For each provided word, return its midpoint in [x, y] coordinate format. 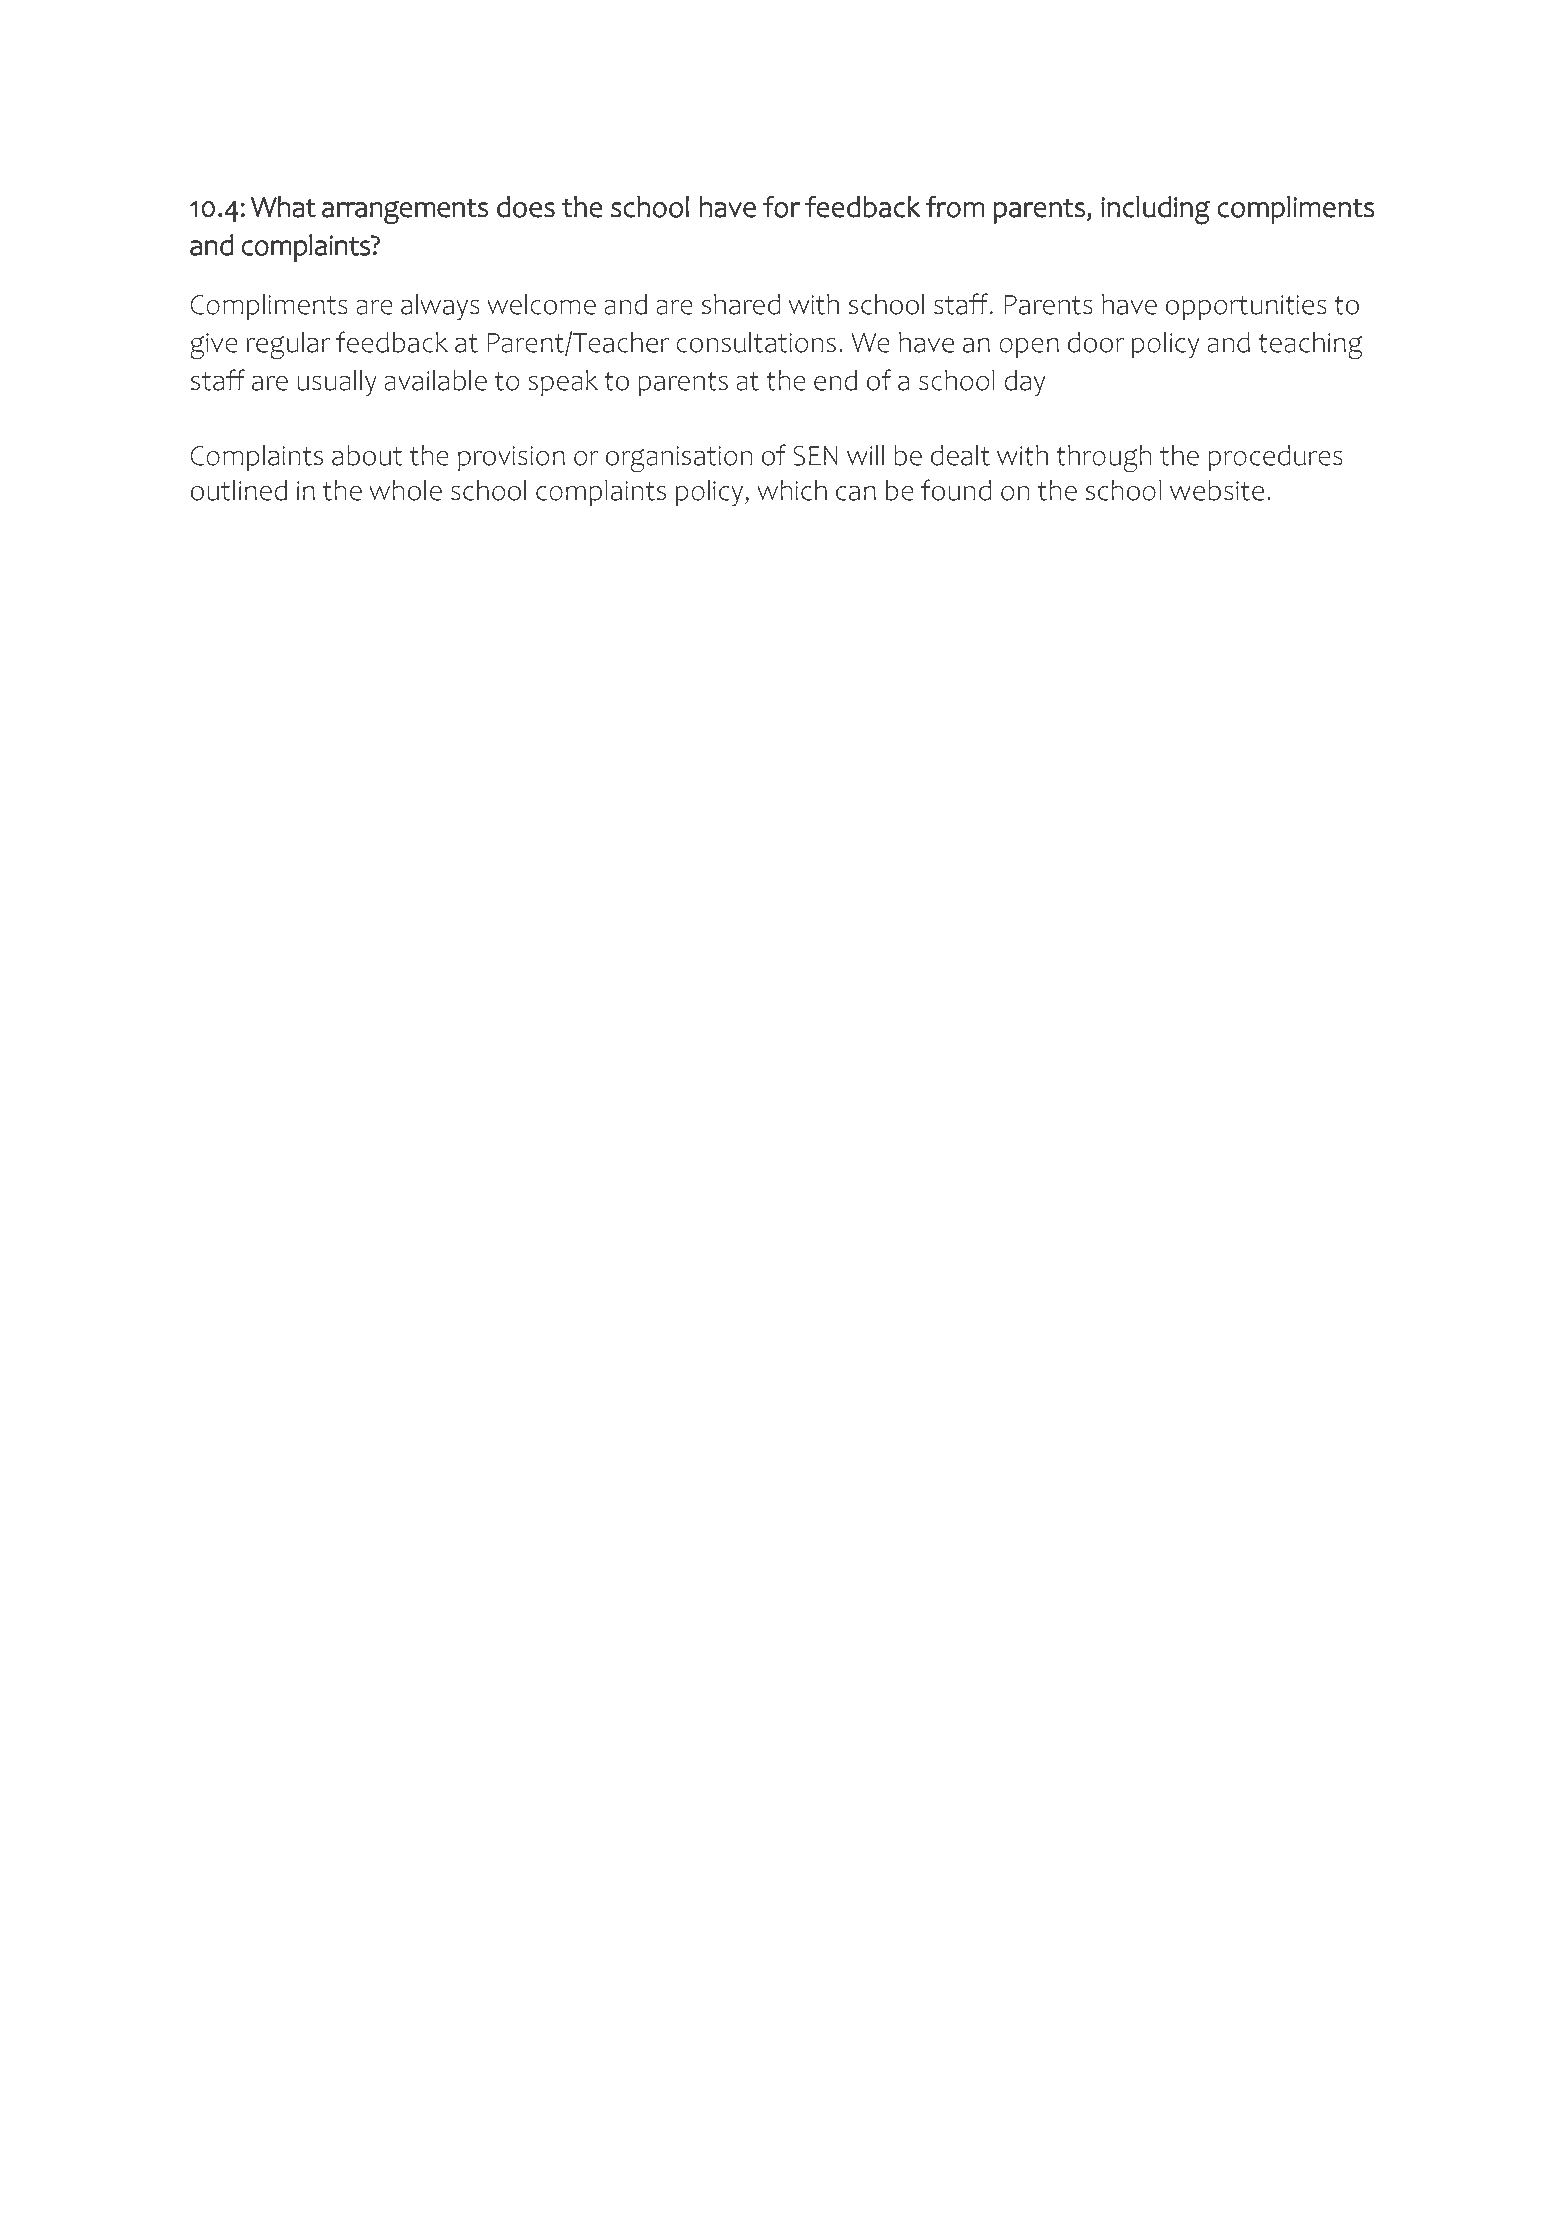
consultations [756, 342]
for [781, 206]
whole [405, 490]
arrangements [405, 211]
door [1096, 342]
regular [288, 346]
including [1155, 210]
